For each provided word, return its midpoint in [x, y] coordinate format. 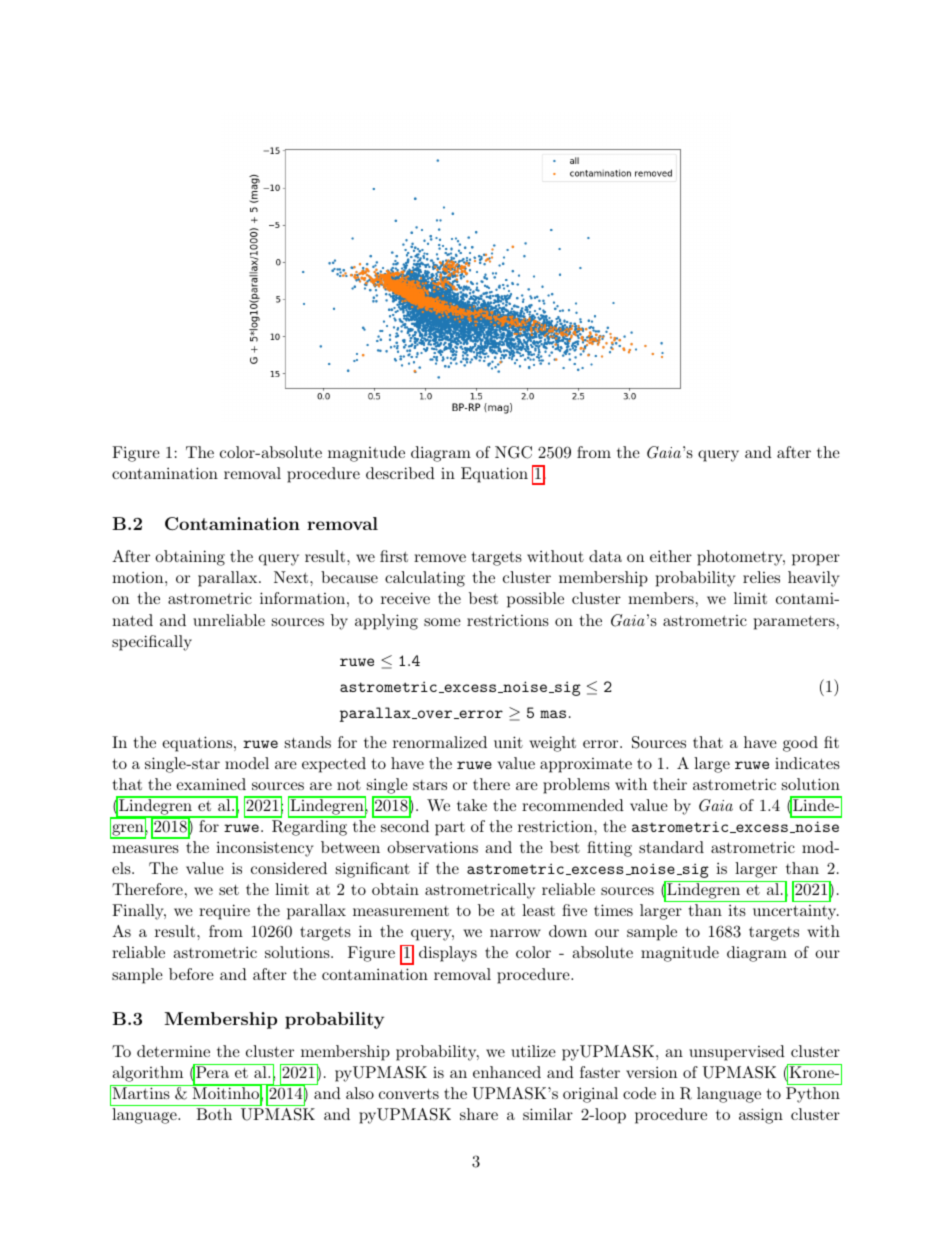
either [671, 556]
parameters [794, 622]
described [400, 473]
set [229, 889]
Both [214, 1114]
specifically [152, 643]
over [435, 714]
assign [761, 1116]
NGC [513, 452]
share [479, 1114]
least [538, 910]
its [737, 910]
